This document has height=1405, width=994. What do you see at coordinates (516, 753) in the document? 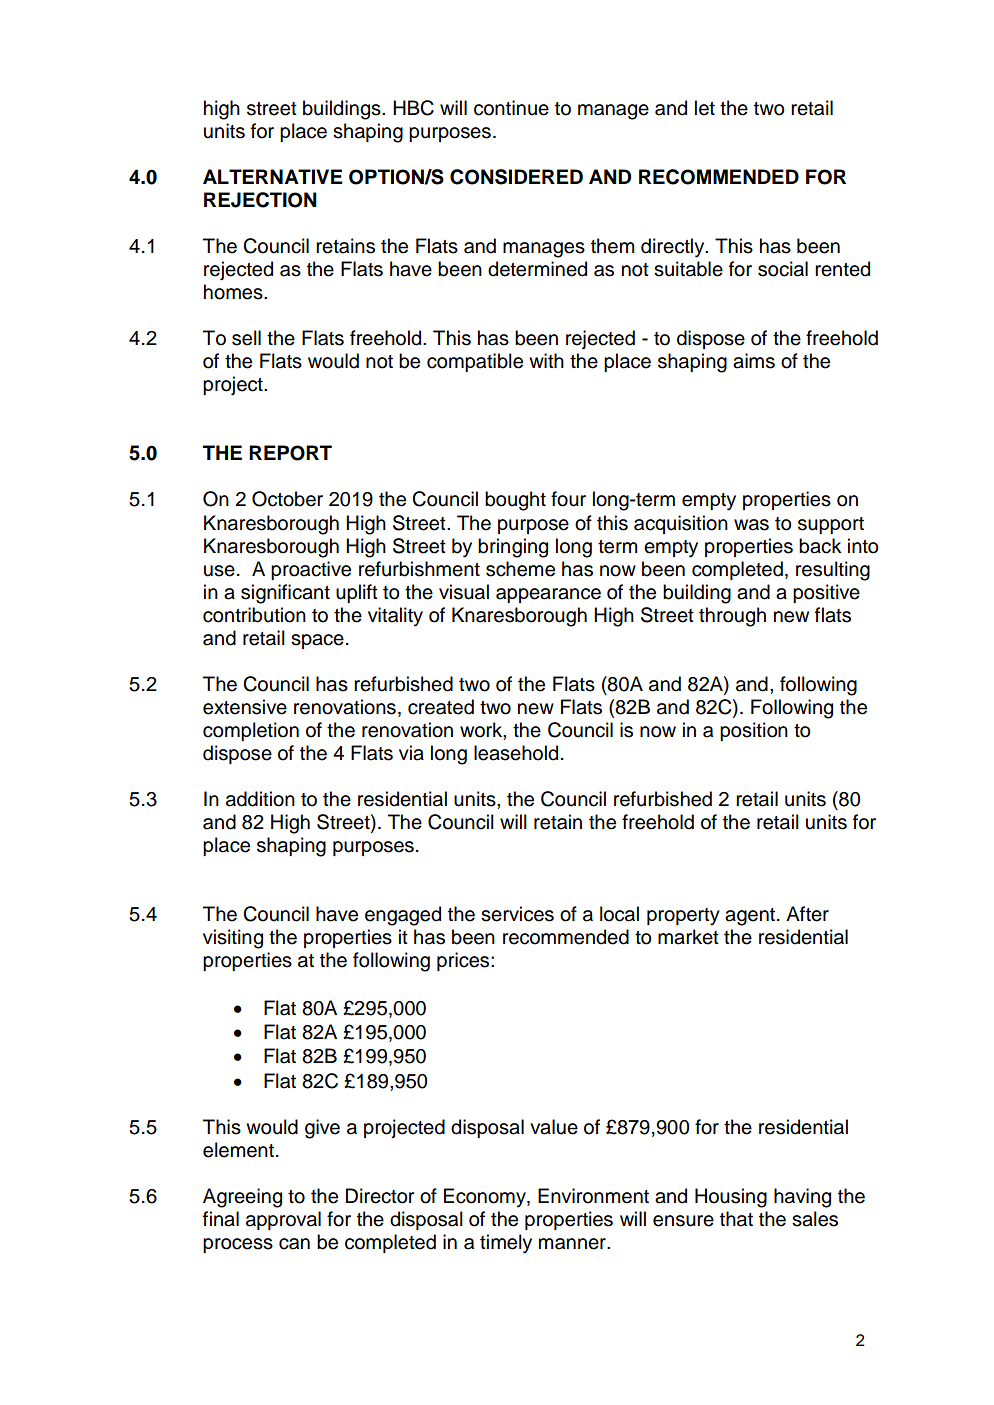
I see `leasehold` at bounding box center [516, 753].
